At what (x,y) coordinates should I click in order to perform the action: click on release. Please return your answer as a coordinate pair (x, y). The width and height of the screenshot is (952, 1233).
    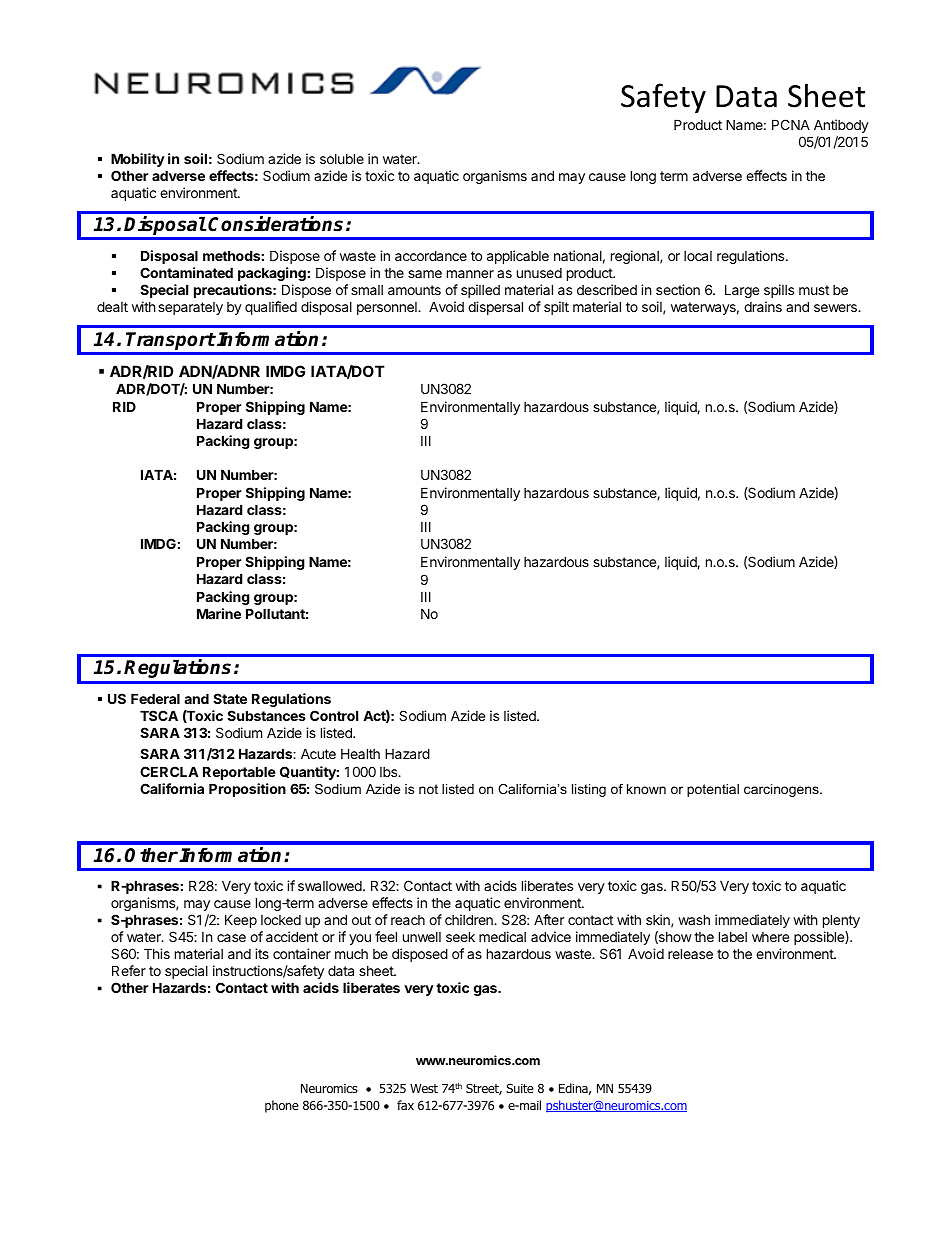
    Looking at the image, I should click on (690, 953).
